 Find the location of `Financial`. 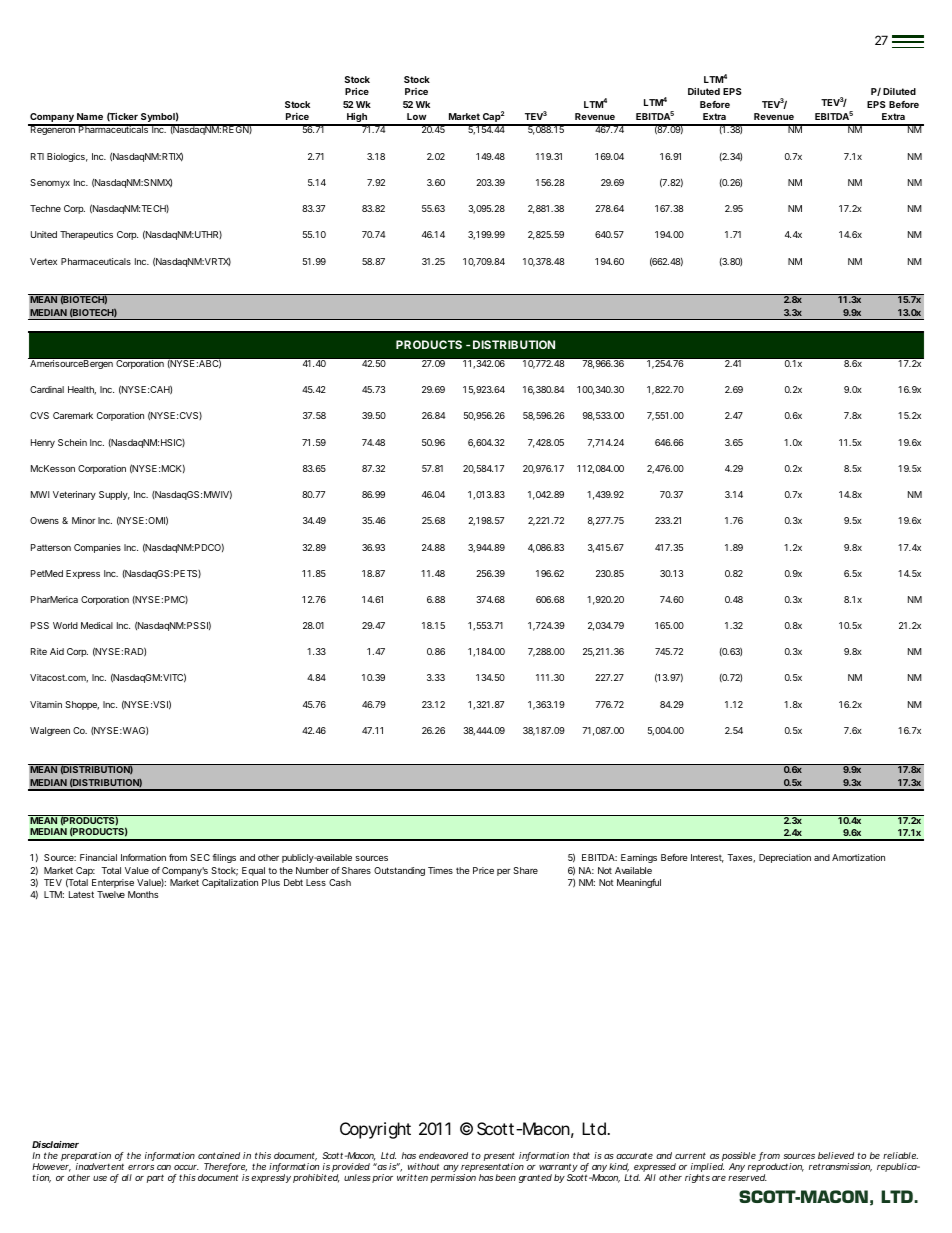

Financial is located at coordinates (98, 857).
